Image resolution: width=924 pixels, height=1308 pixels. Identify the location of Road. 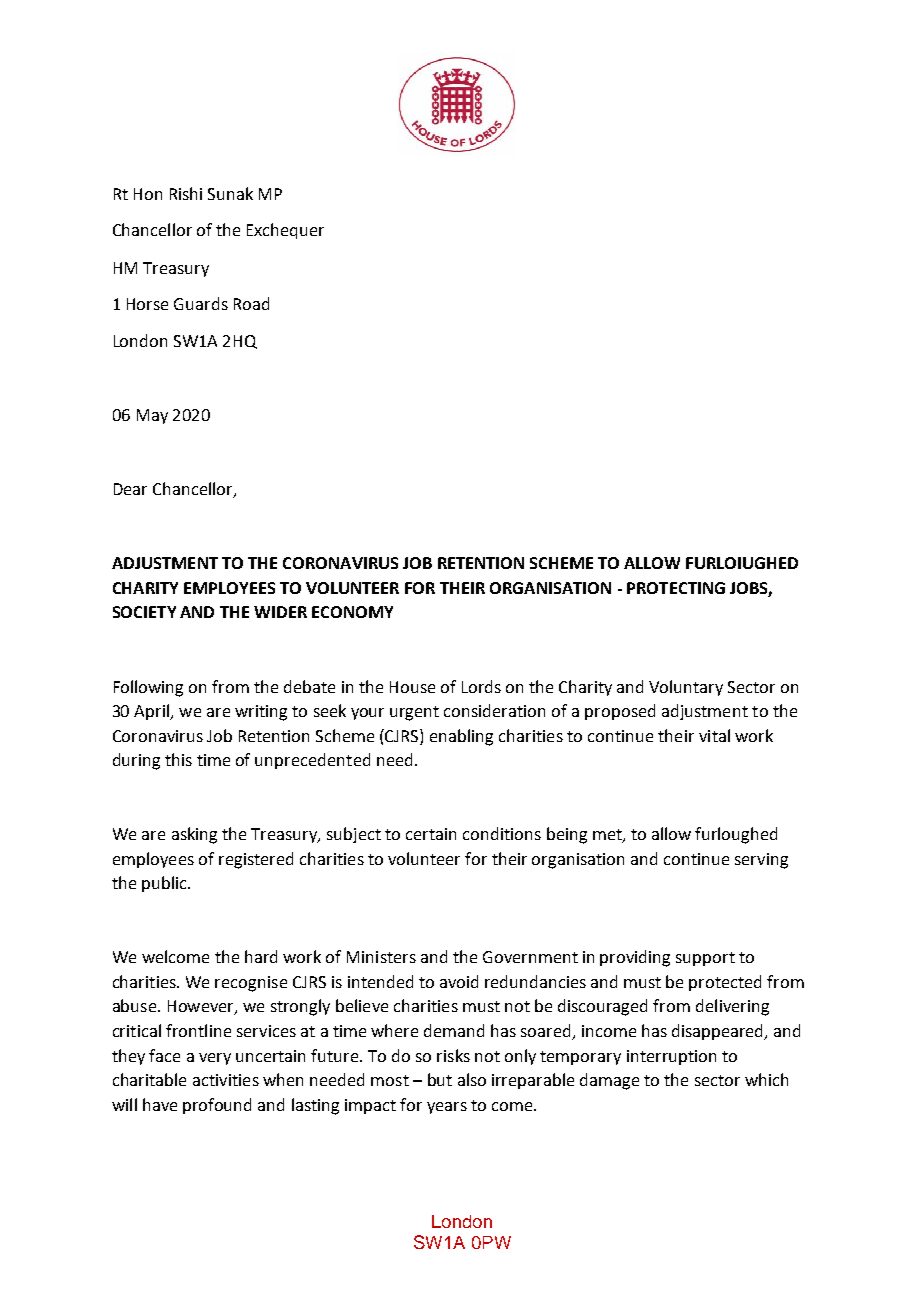
(251, 303).
